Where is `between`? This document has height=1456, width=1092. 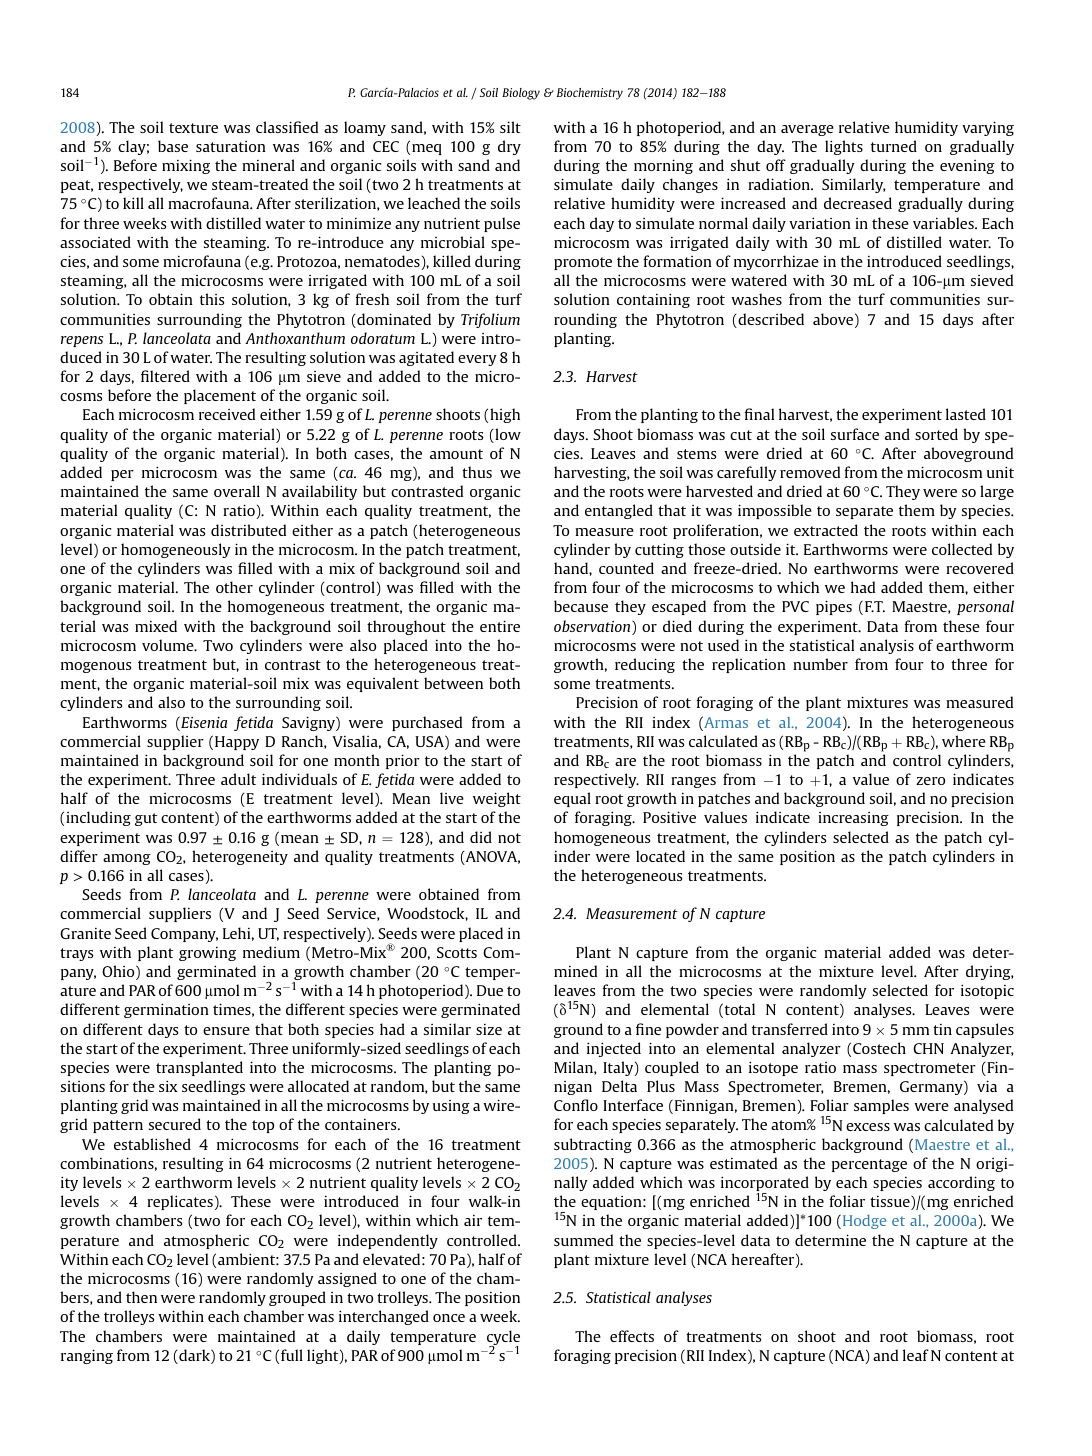 between is located at coordinates (453, 683).
